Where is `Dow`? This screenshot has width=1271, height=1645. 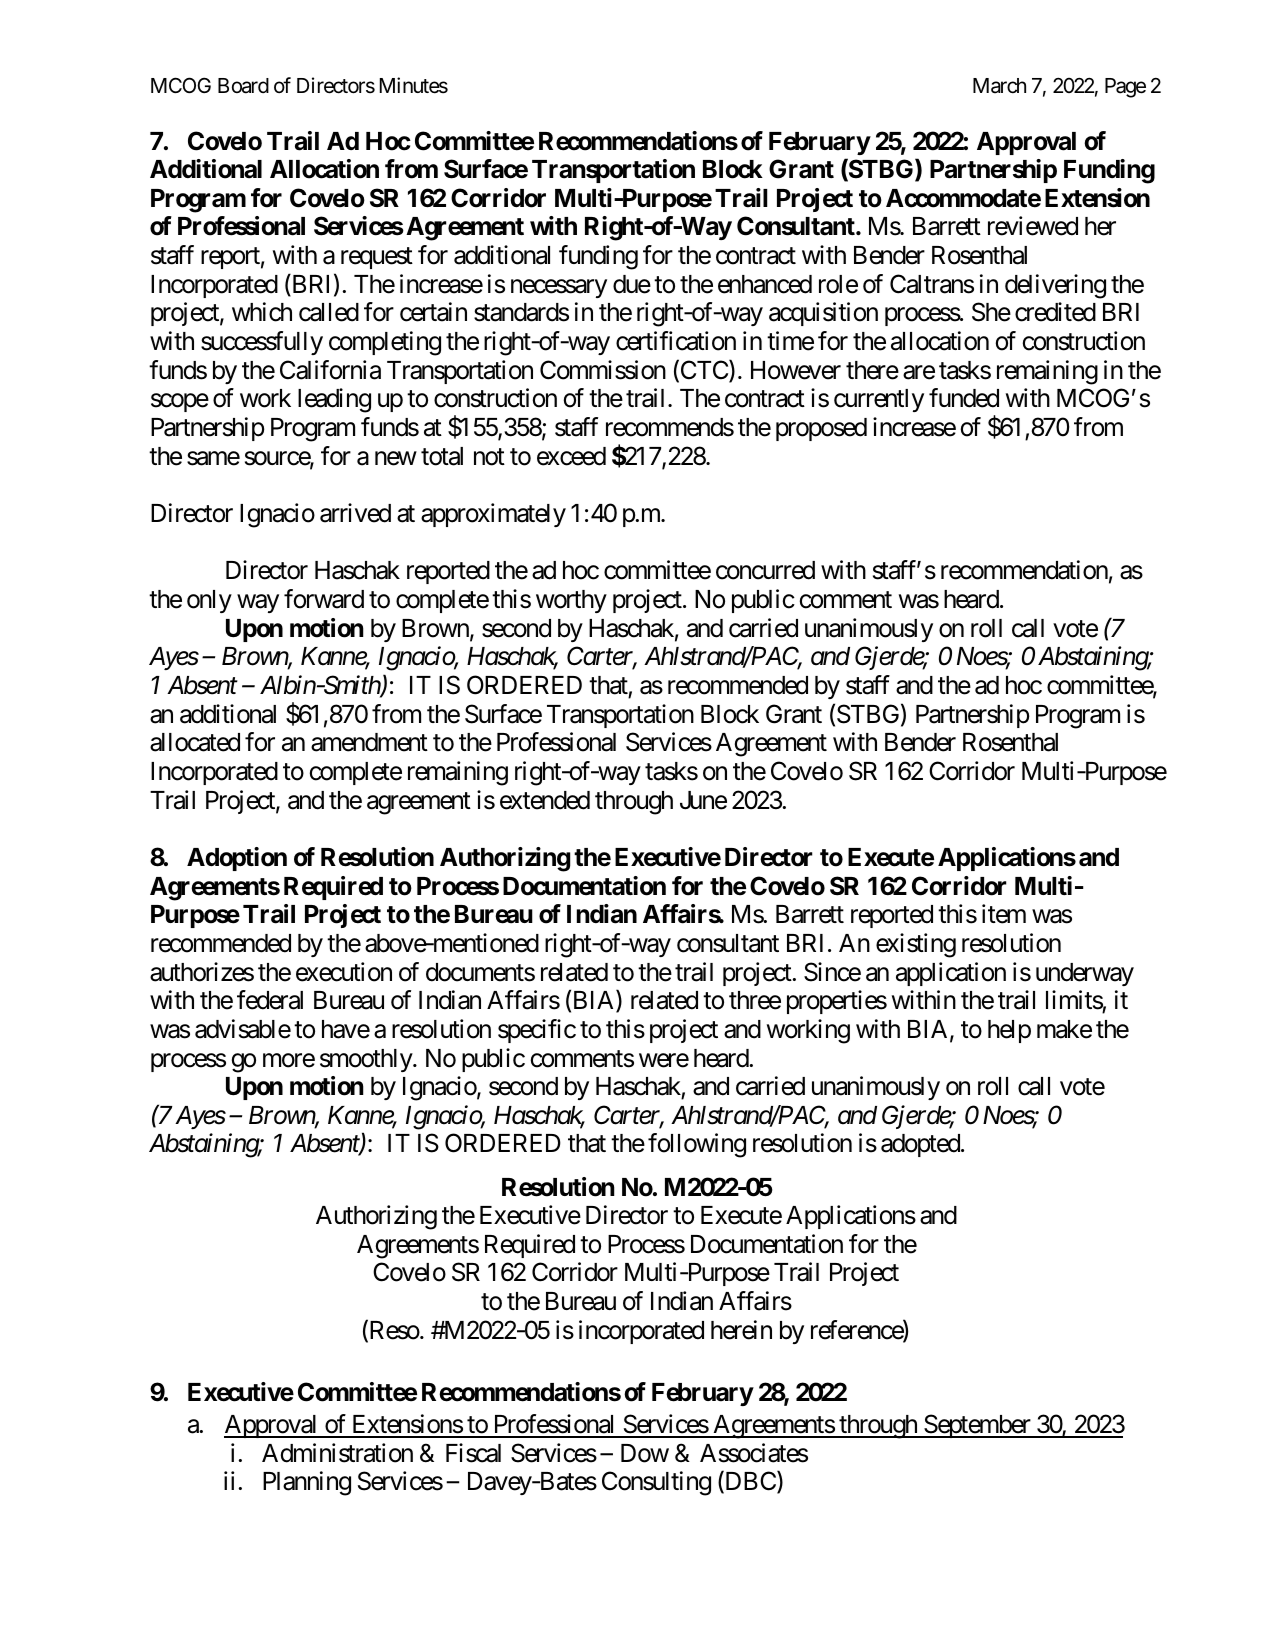
Dow is located at coordinates (645, 1453).
